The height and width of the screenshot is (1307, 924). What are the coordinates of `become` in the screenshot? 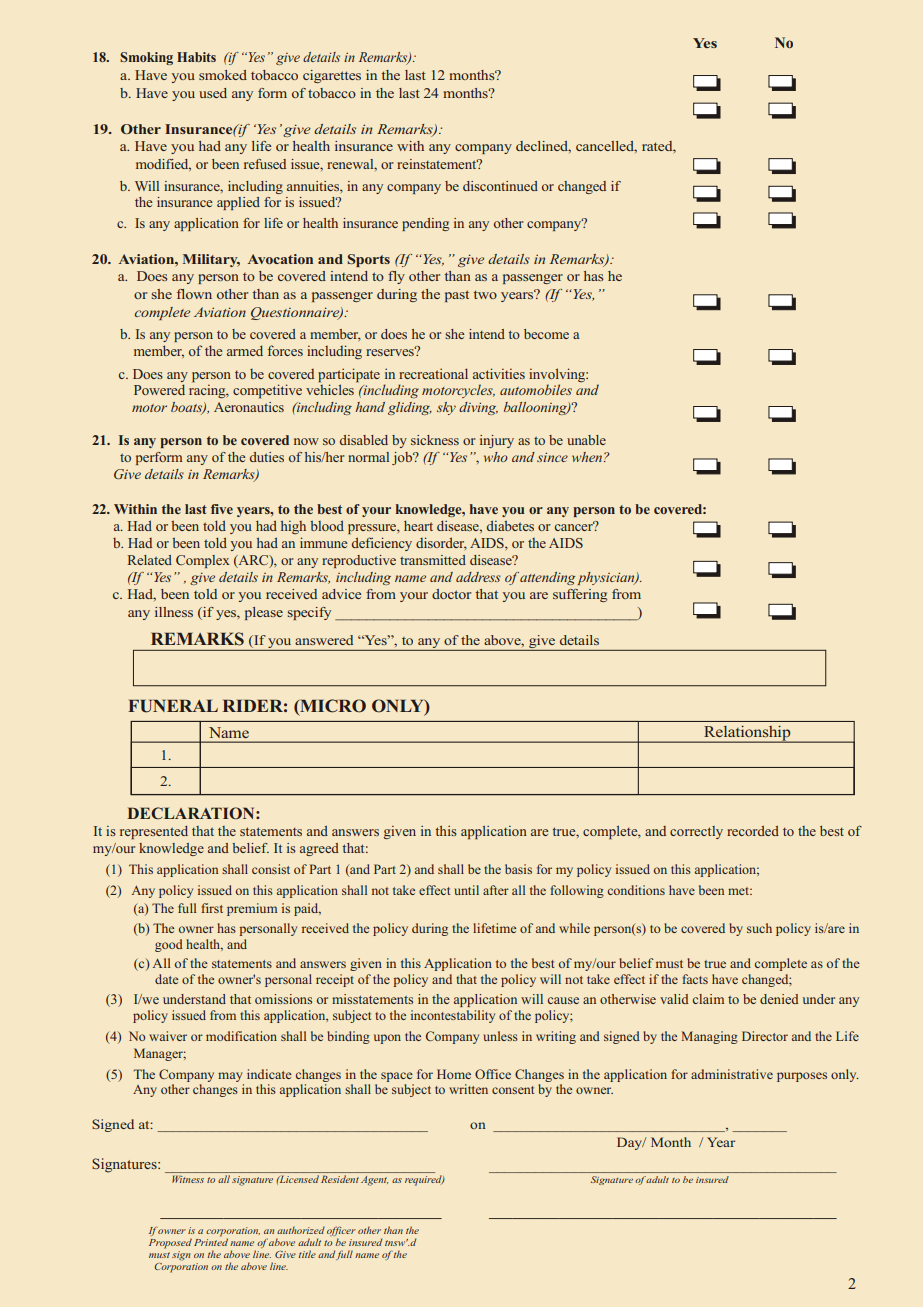 It's located at (546, 334).
